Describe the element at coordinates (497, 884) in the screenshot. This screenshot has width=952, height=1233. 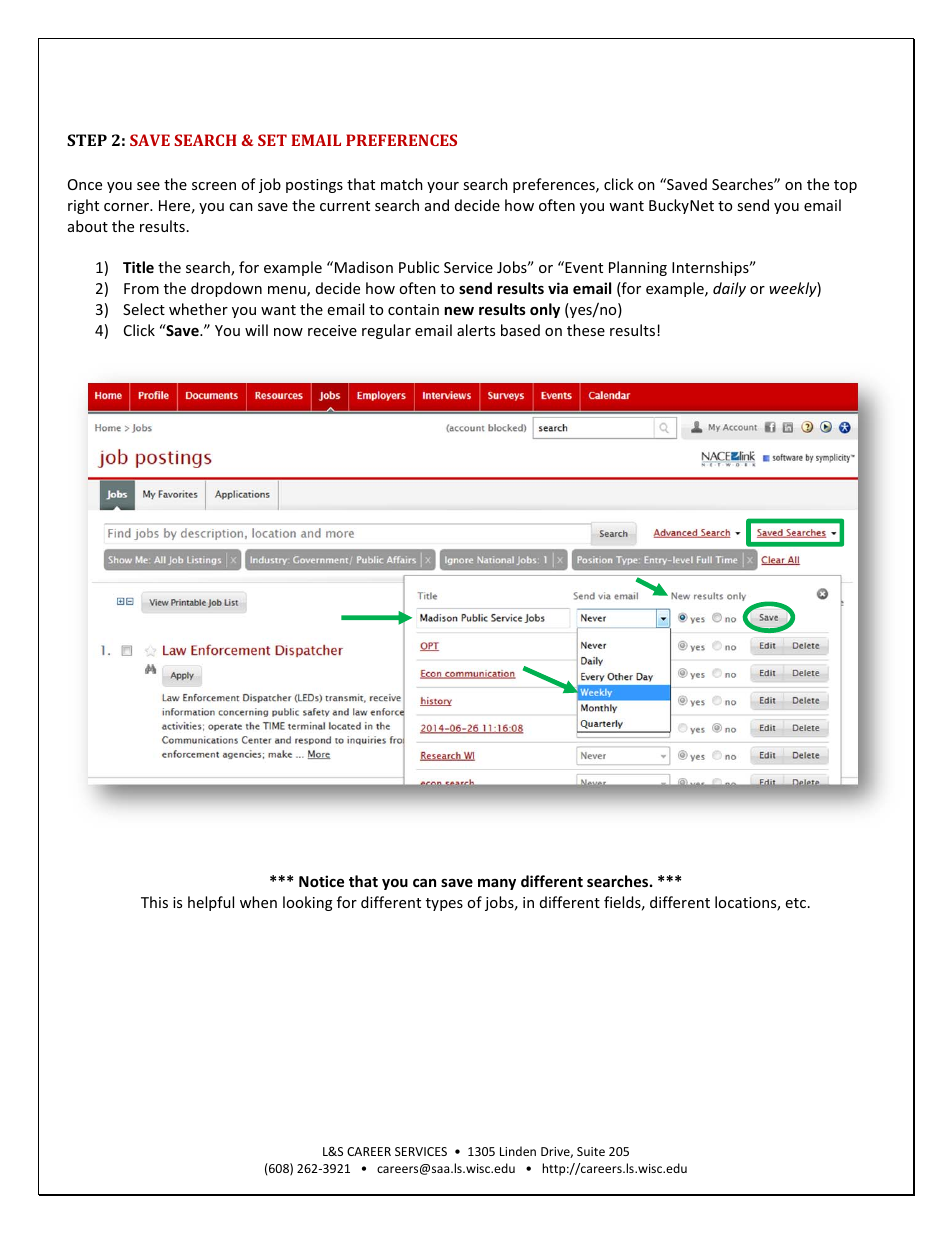
I see `many` at that location.
